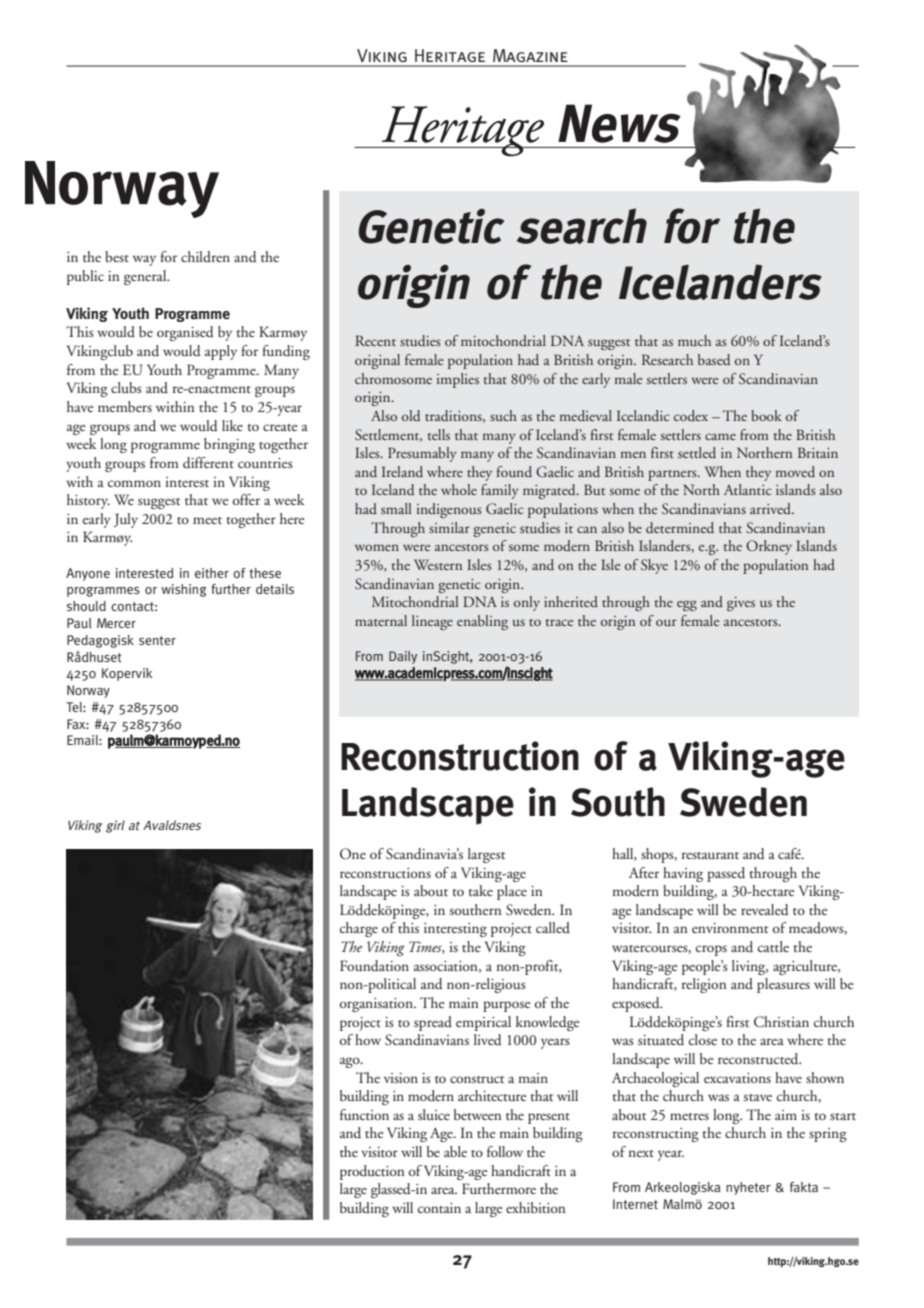 The height and width of the image is (1308, 924). What do you see at coordinates (372, 1172) in the image?
I see `production` at bounding box center [372, 1172].
